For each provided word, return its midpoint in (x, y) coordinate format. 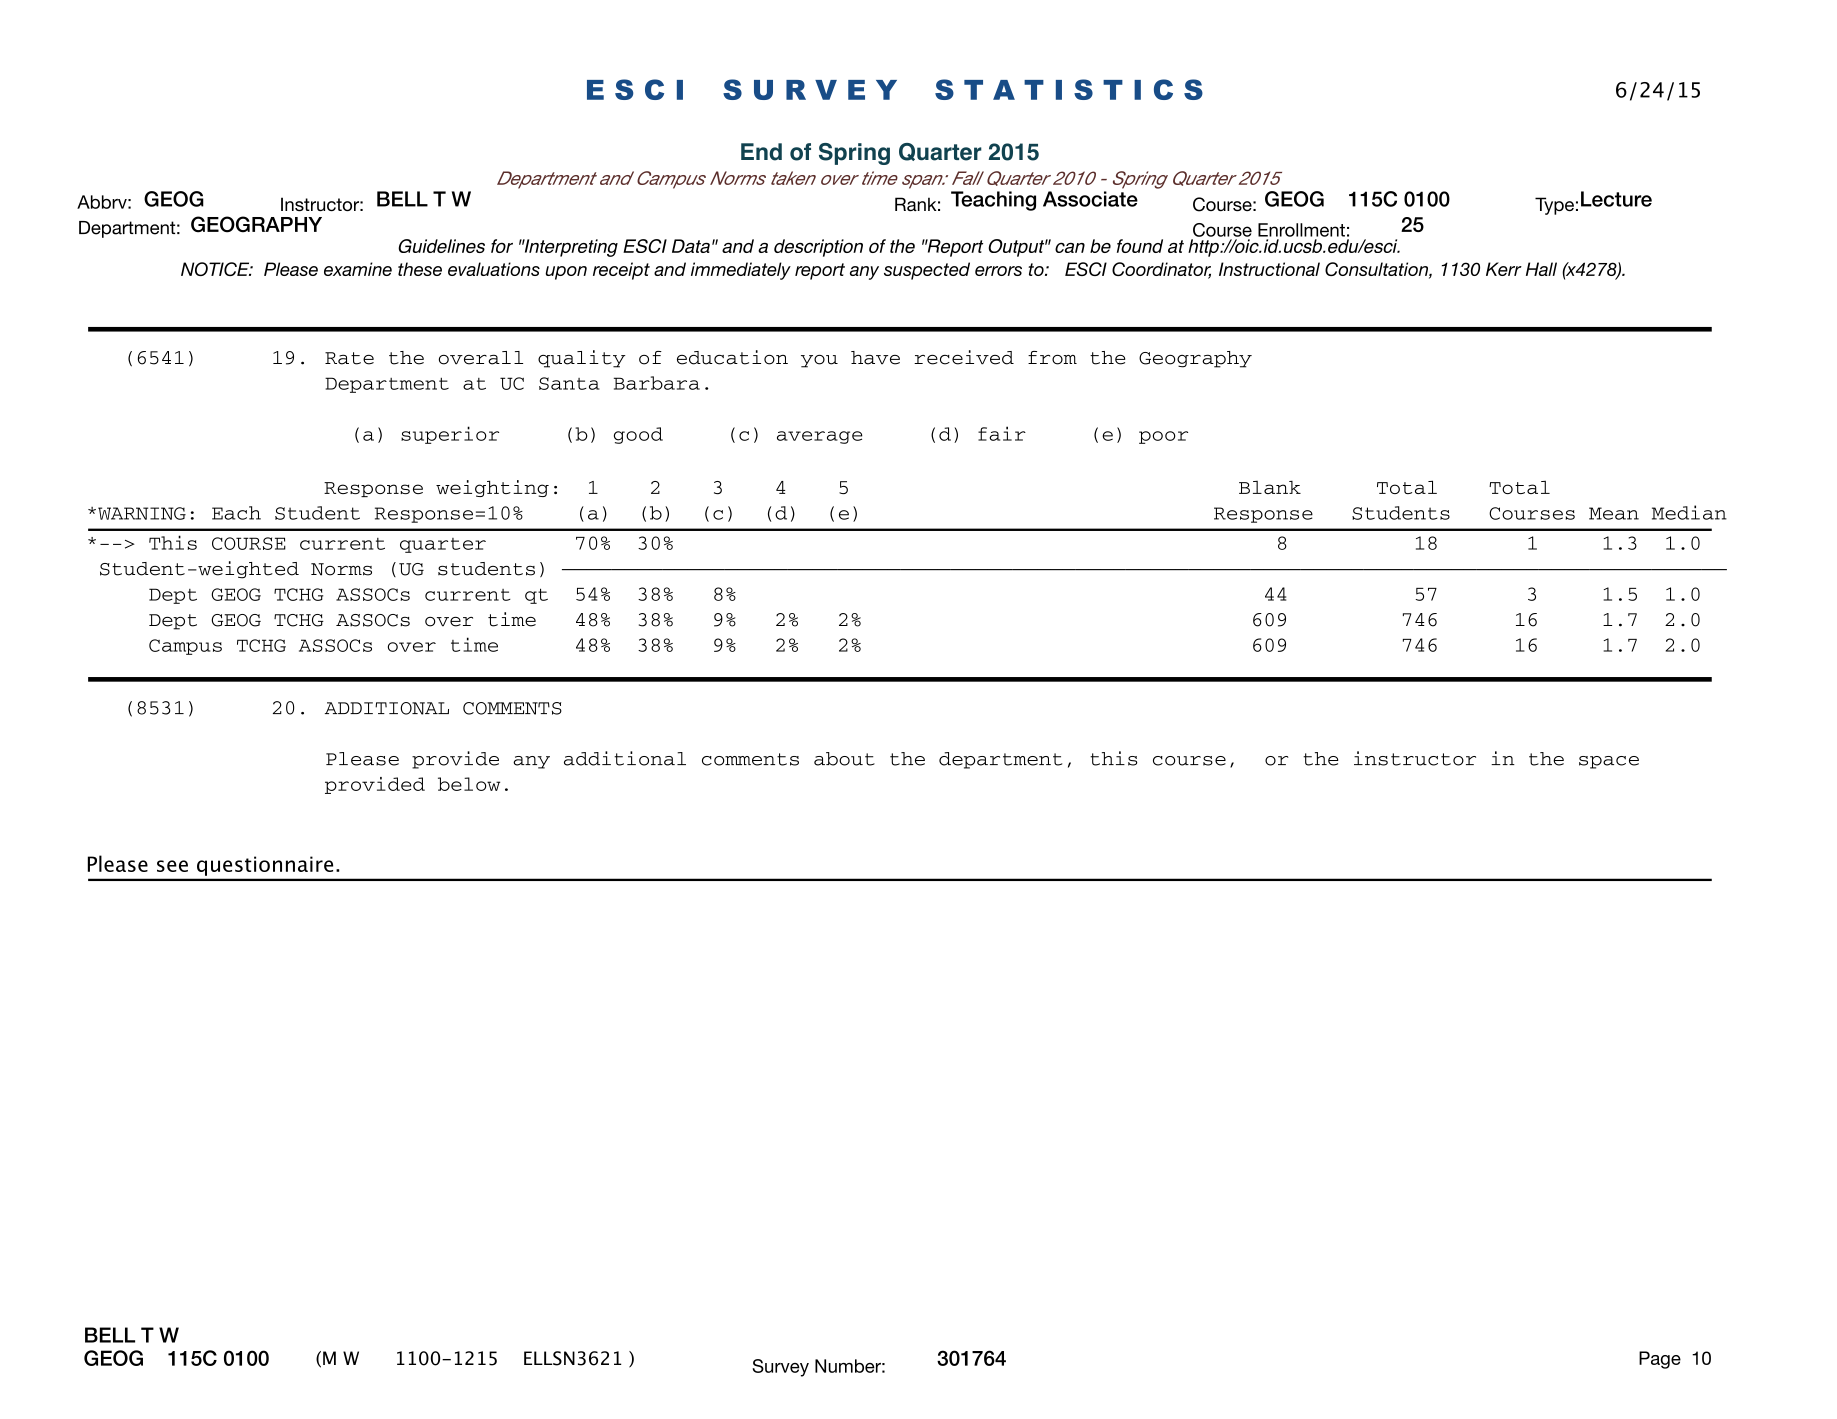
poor (1163, 437)
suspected (927, 271)
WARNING (142, 513)
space (1609, 762)
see (172, 866)
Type (1554, 206)
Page (1660, 1360)
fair (1002, 433)
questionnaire (265, 866)
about (844, 759)
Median (1689, 512)
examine (358, 269)
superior (450, 435)
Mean (1614, 513)
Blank (1270, 487)
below (469, 784)
